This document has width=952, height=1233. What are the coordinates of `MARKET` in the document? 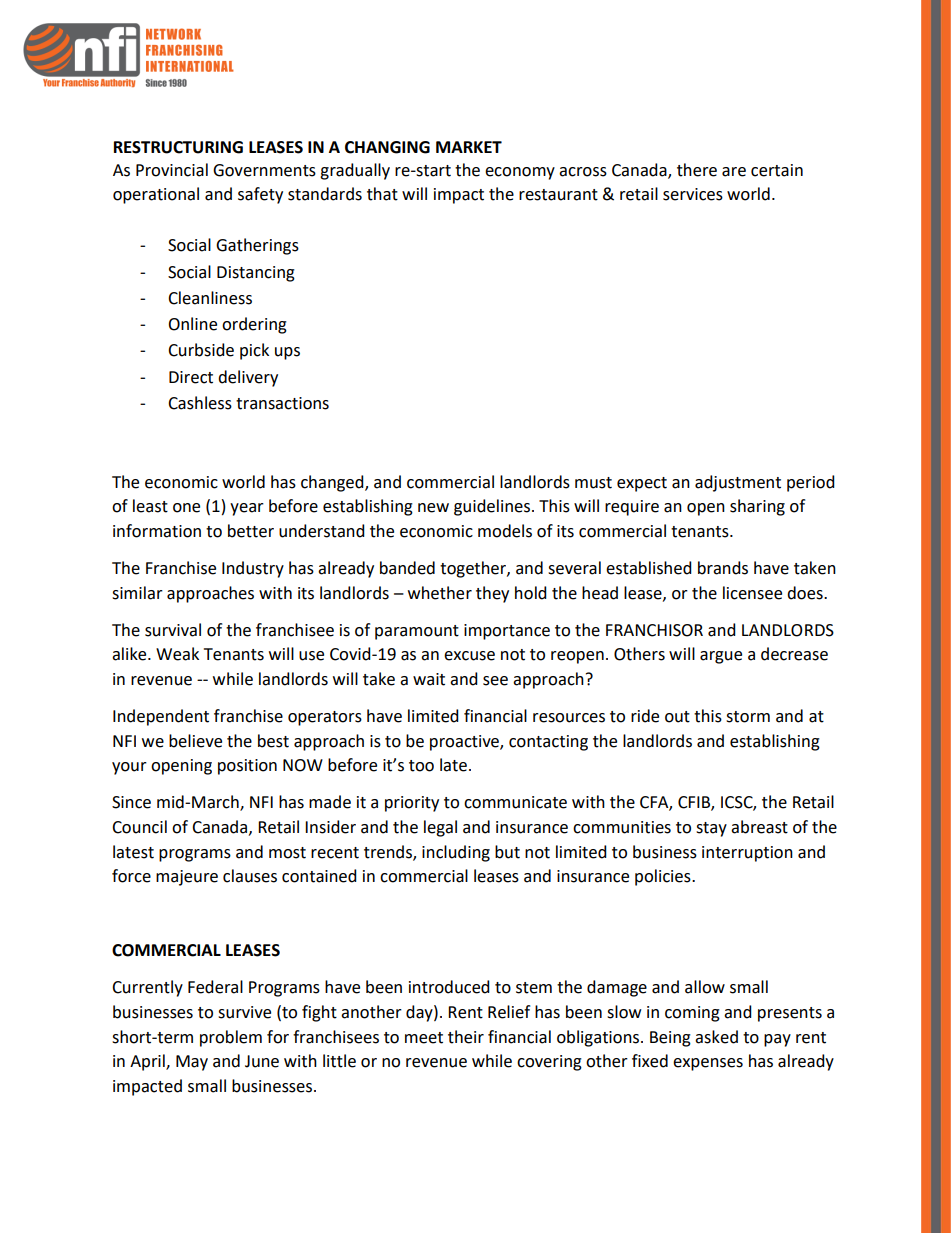 It's located at (469, 147).
